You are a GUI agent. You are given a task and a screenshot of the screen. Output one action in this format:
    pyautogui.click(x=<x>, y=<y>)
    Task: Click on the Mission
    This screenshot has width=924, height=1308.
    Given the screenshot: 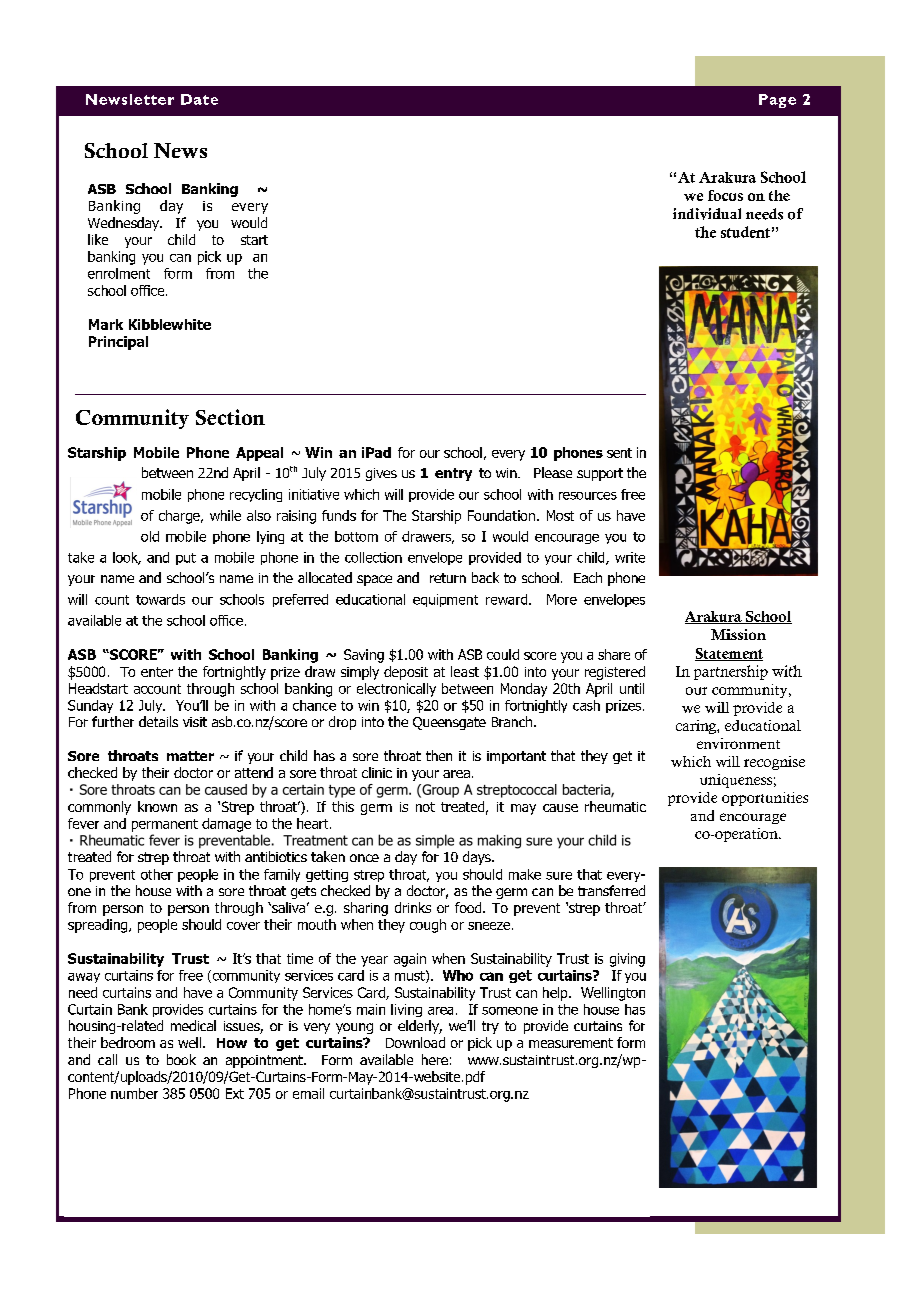 What is the action you would take?
    pyautogui.click(x=738, y=634)
